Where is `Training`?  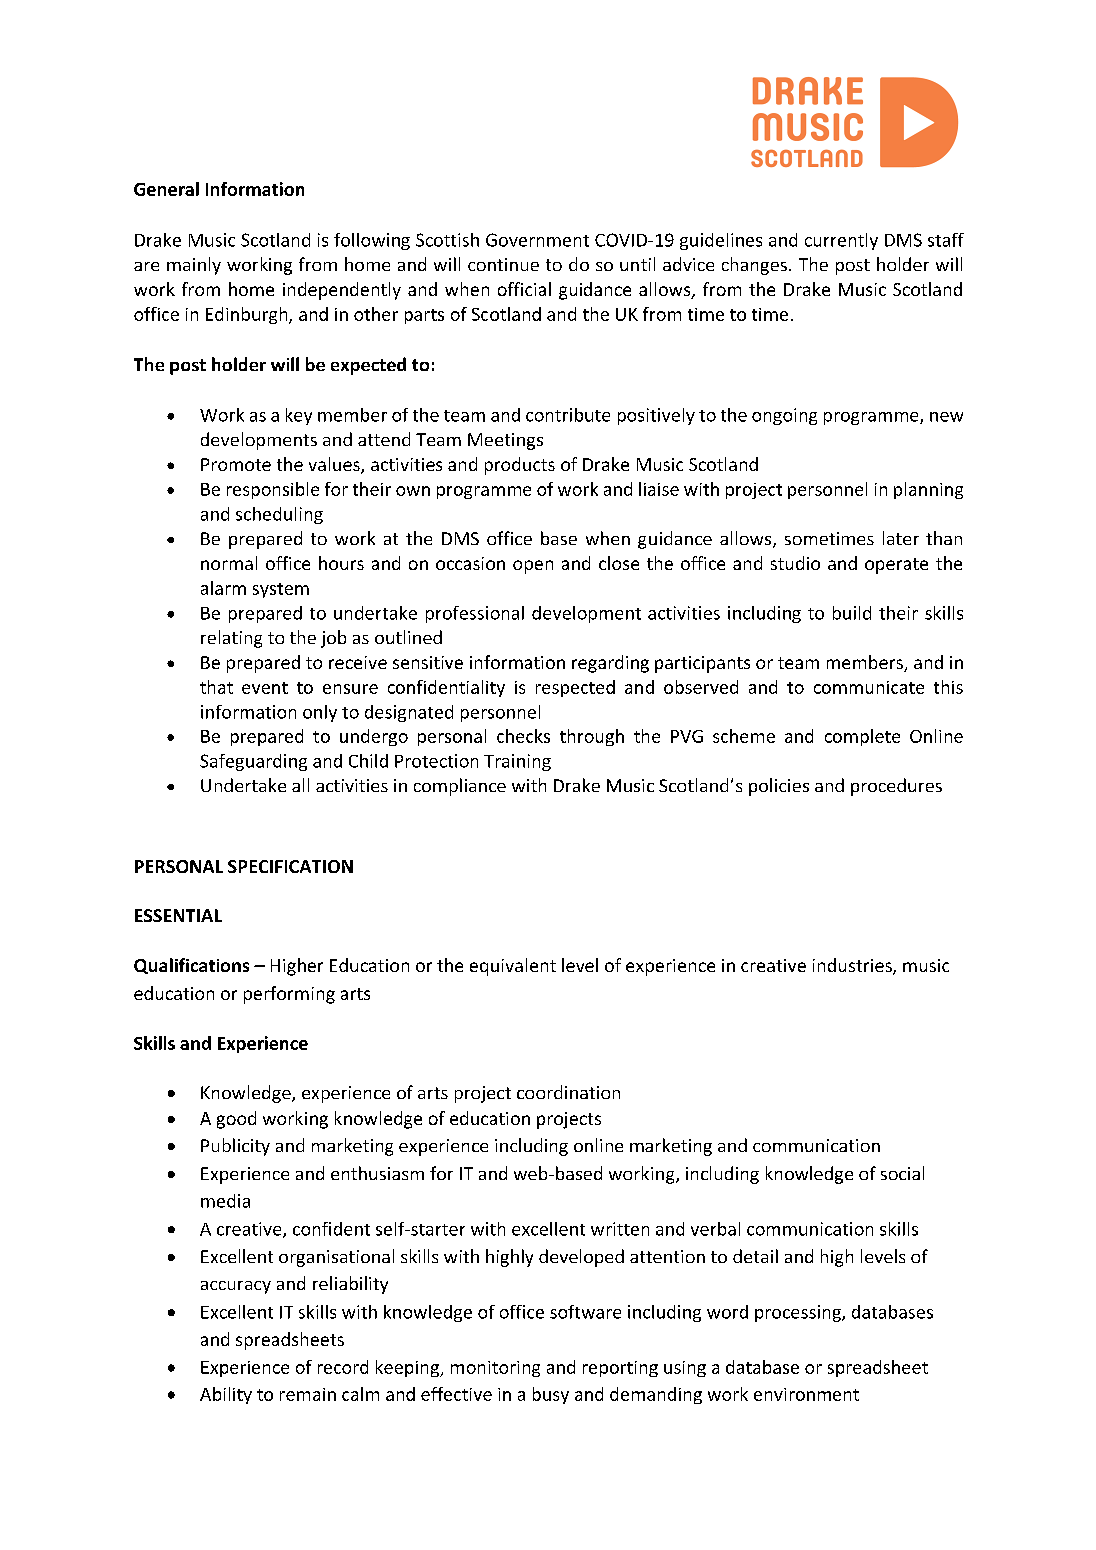
Training is located at coordinates (517, 762).
